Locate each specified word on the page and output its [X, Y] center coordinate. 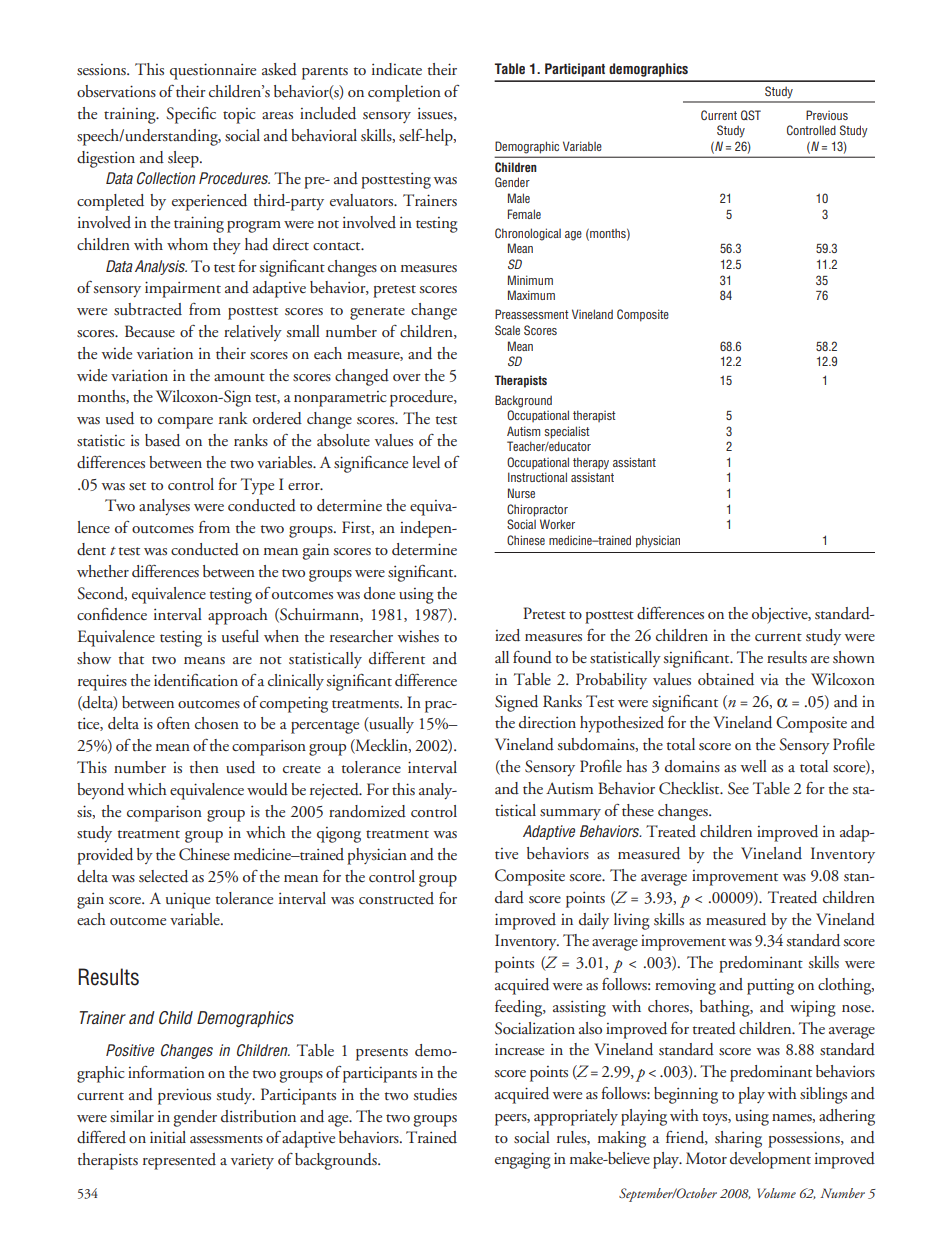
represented [179, 1161]
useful [240, 636]
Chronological [528, 234]
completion [404, 93]
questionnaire [213, 71]
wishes [418, 636]
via [769, 679]
